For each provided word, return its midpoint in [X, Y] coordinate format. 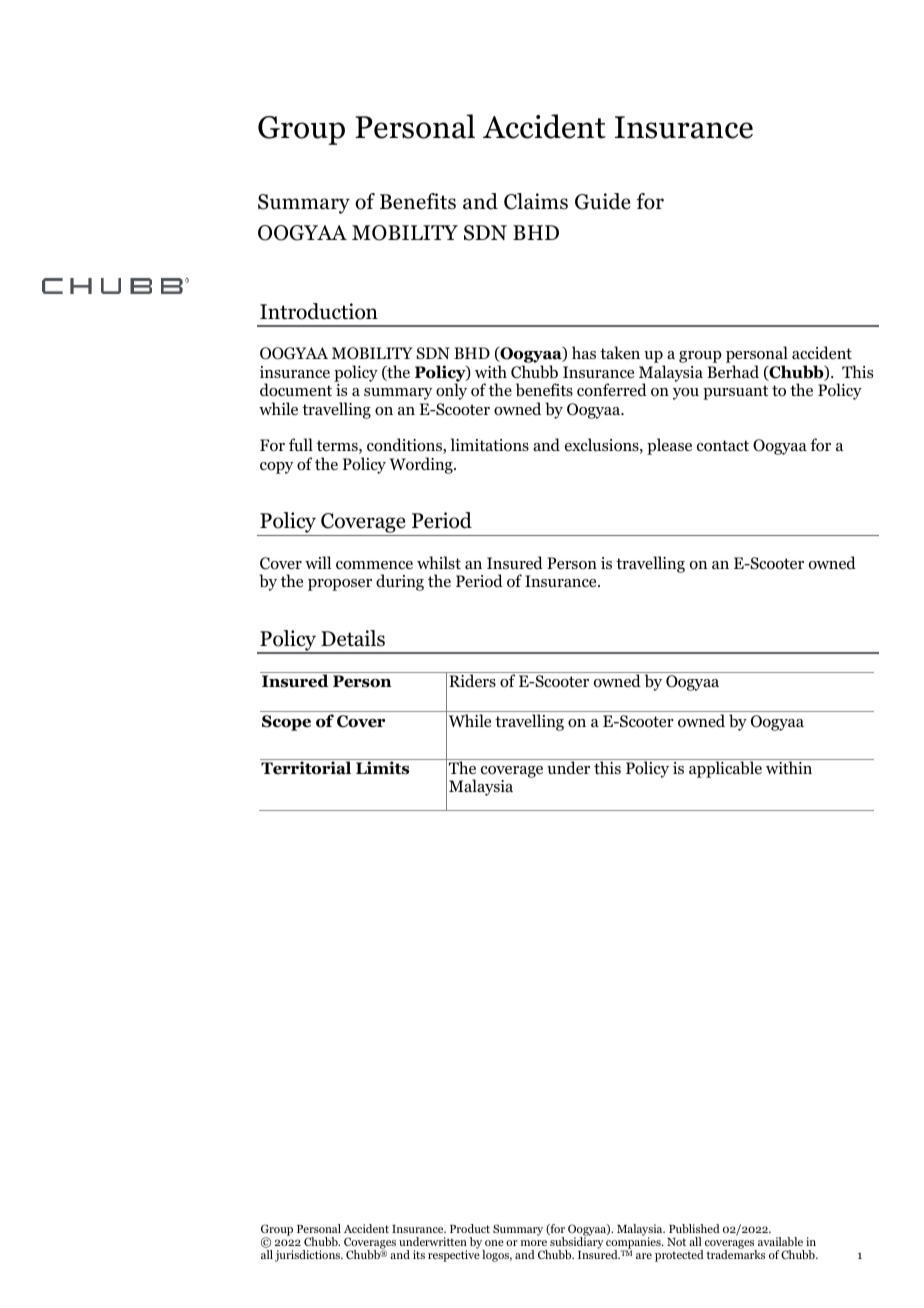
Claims [536, 201]
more [534, 1243]
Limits [383, 767]
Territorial [307, 767]
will [318, 562]
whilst [439, 562]
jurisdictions [309, 1256]
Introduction [319, 311]
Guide [603, 201]
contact [723, 446]
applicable [725, 768]
